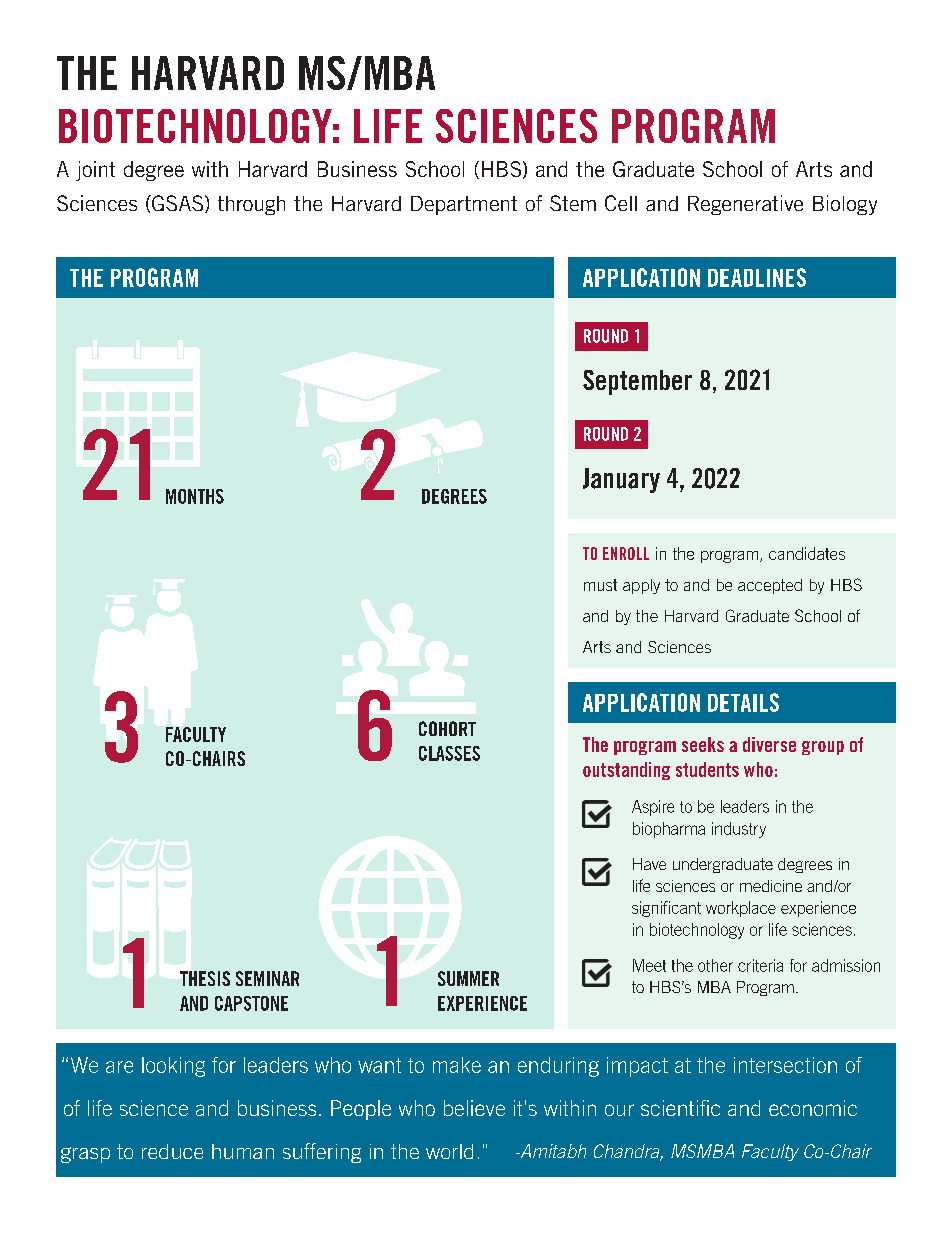  Describe the element at coordinates (172, 1151) in the document. I see `reduce` at that location.
